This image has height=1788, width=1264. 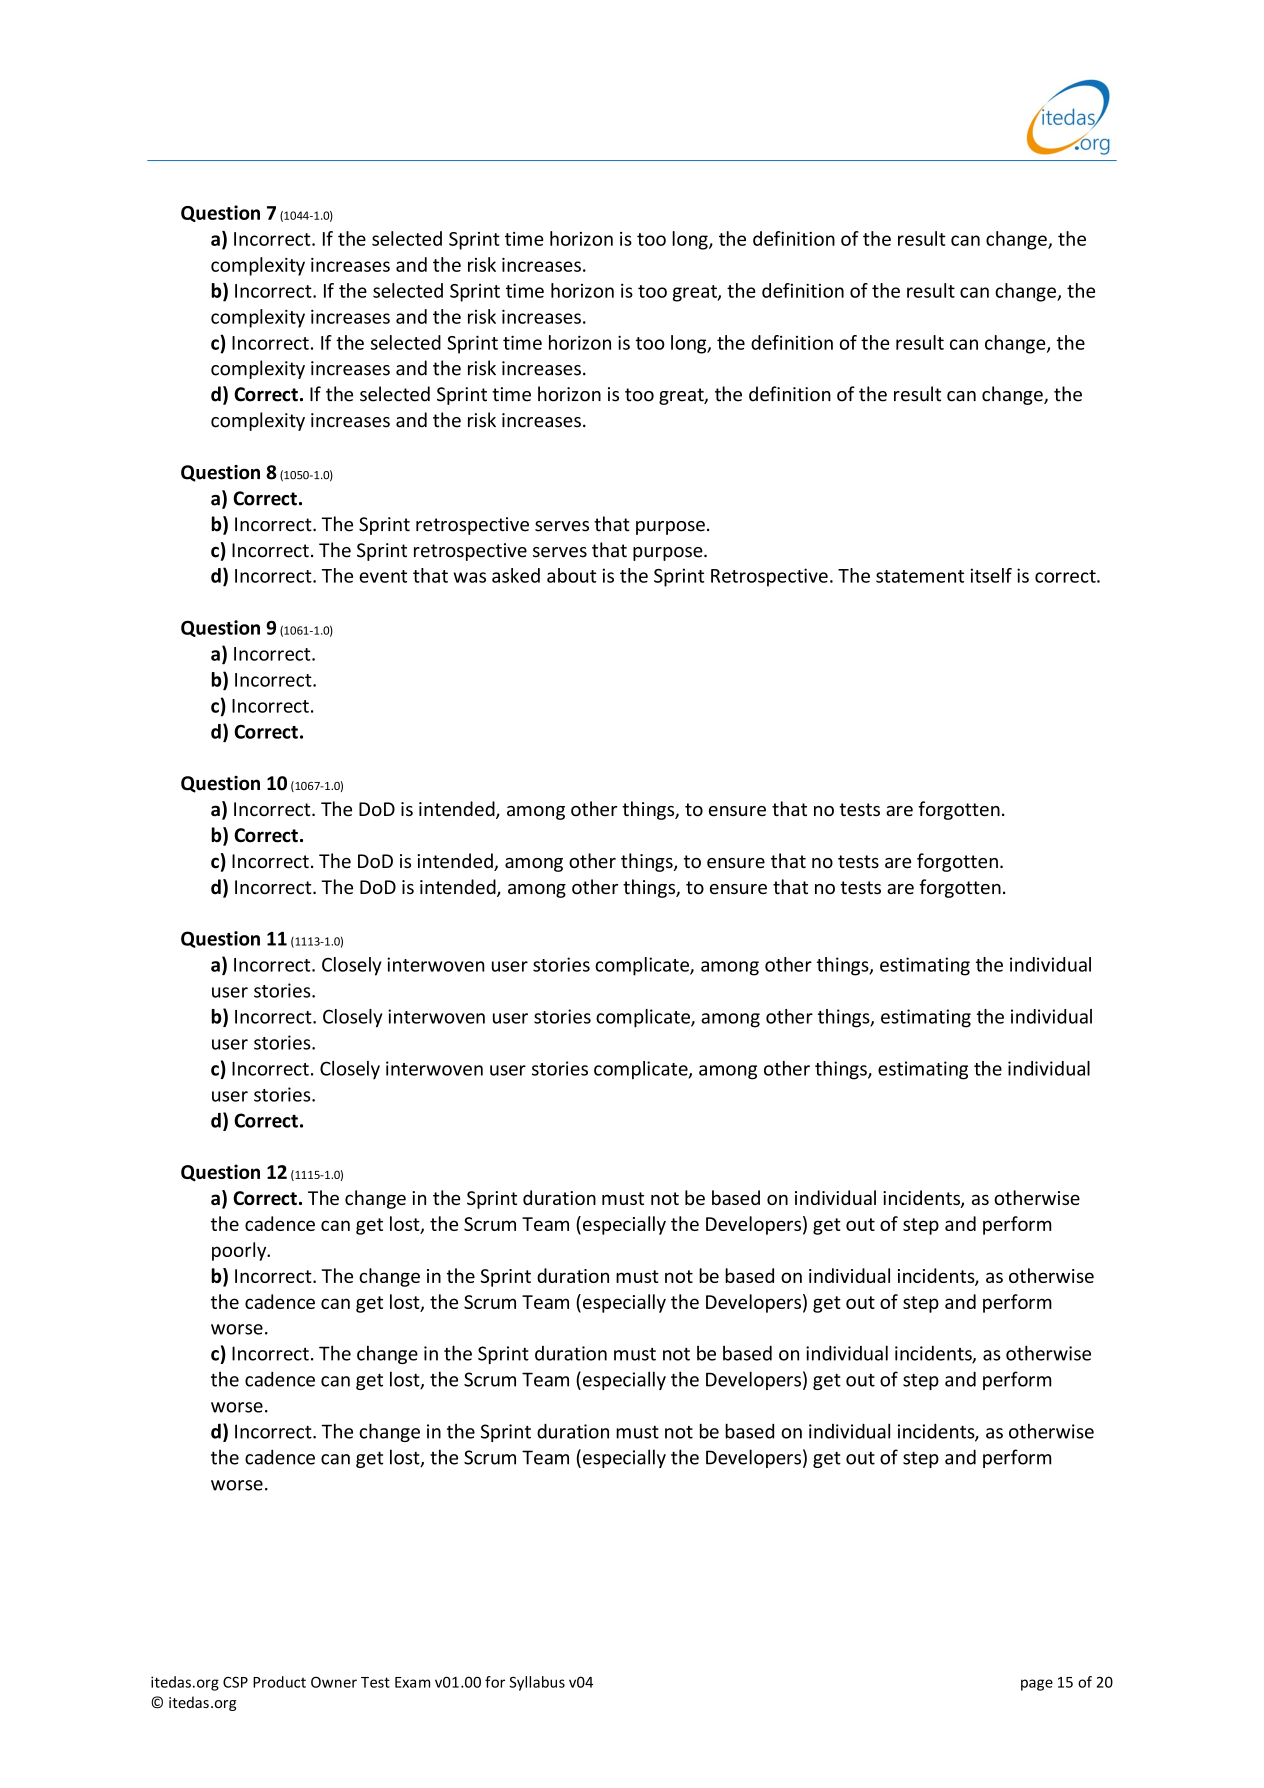 What do you see at coordinates (412, 1682) in the image?
I see `Exam` at bounding box center [412, 1682].
